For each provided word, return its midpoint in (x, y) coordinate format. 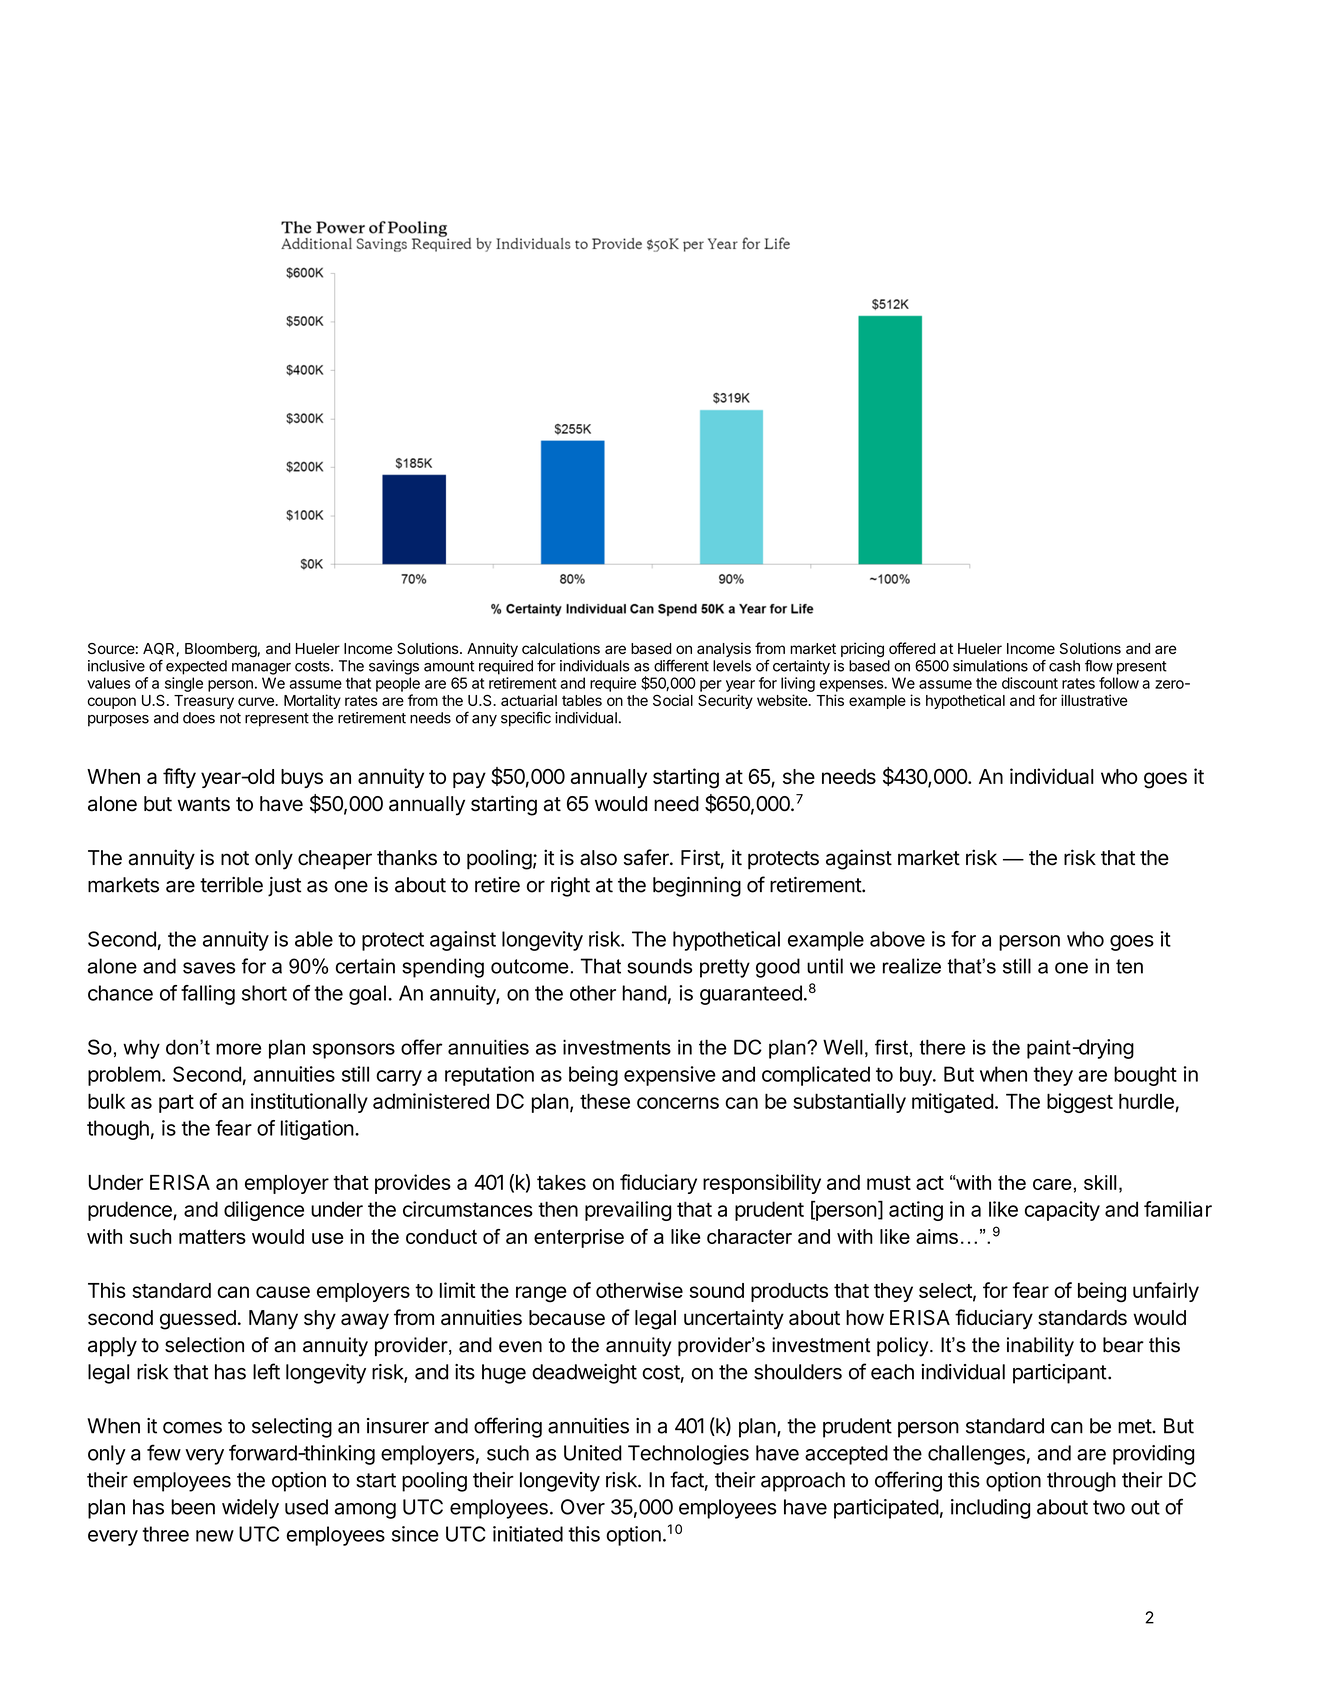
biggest (1080, 1103)
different (681, 666)
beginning (697, 887)
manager (261, 669)
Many (273, 1319)
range (541, 1294)
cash (1064, 666)
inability (1040, 1347)
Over (583, 1507)
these (605, 1101)
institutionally (309, 1103)
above (897, 939)
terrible (231, 885)
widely (250, 1509)
